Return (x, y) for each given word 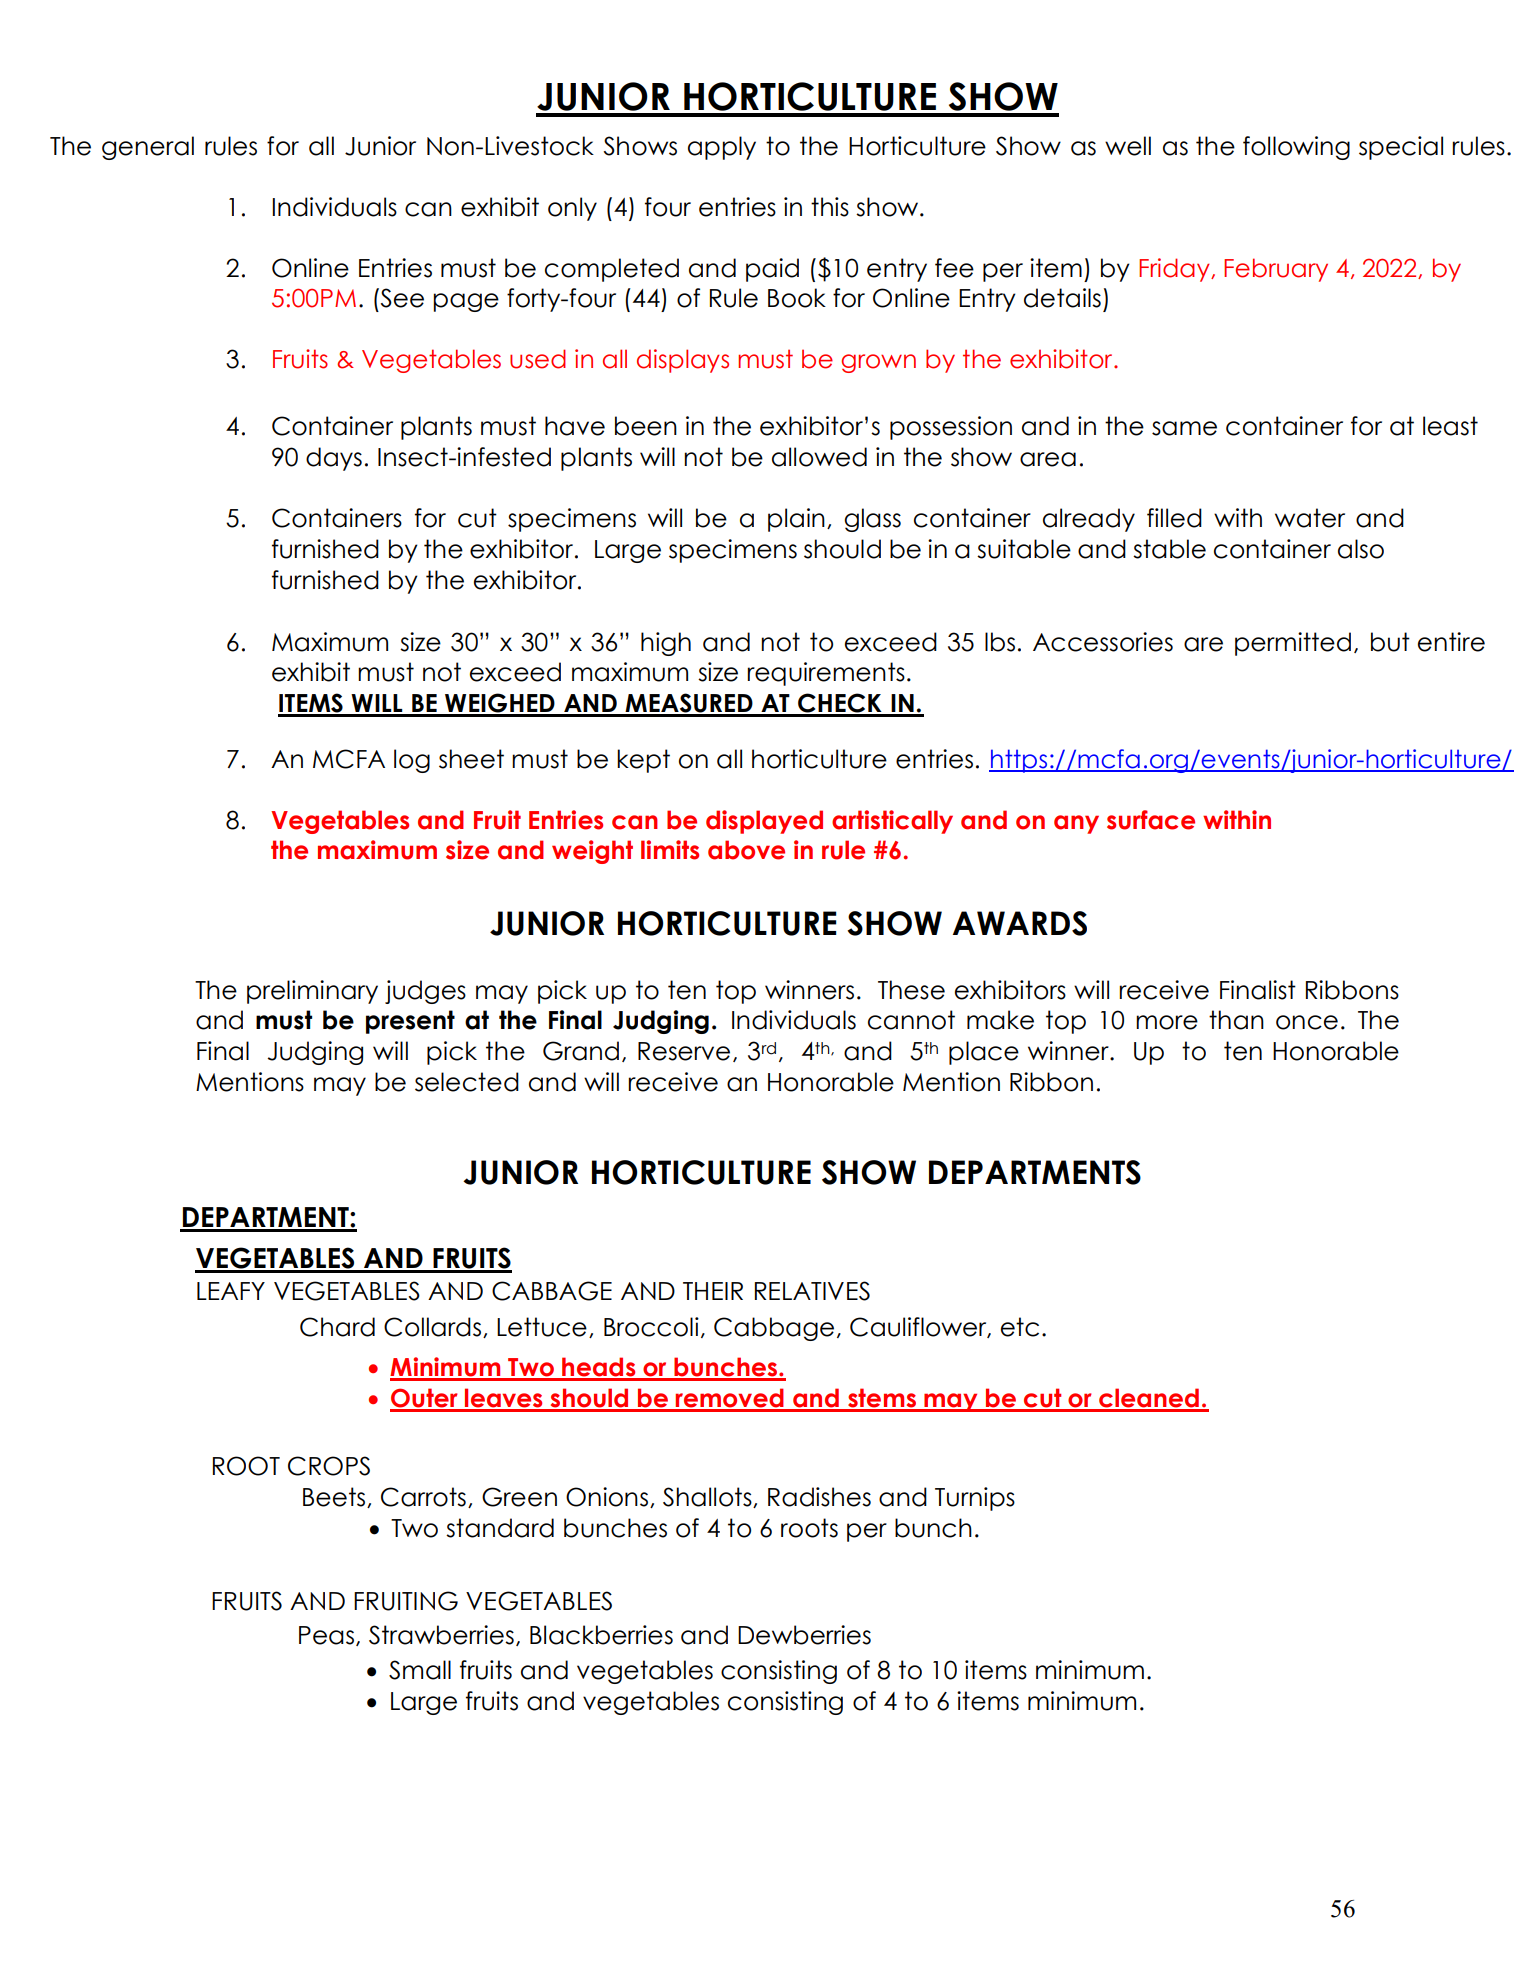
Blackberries (601, 1635)
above (746, 850)
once (1307, 1022)
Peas (328, 1636)
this (830, 207)
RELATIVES (812, 1291)
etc (1020, 1327)
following (1296, 148)
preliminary (312, 992)
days (334, 459)
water (1310, 518)
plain (796, 520)
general (148, 148)
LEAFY (231, 1291)
